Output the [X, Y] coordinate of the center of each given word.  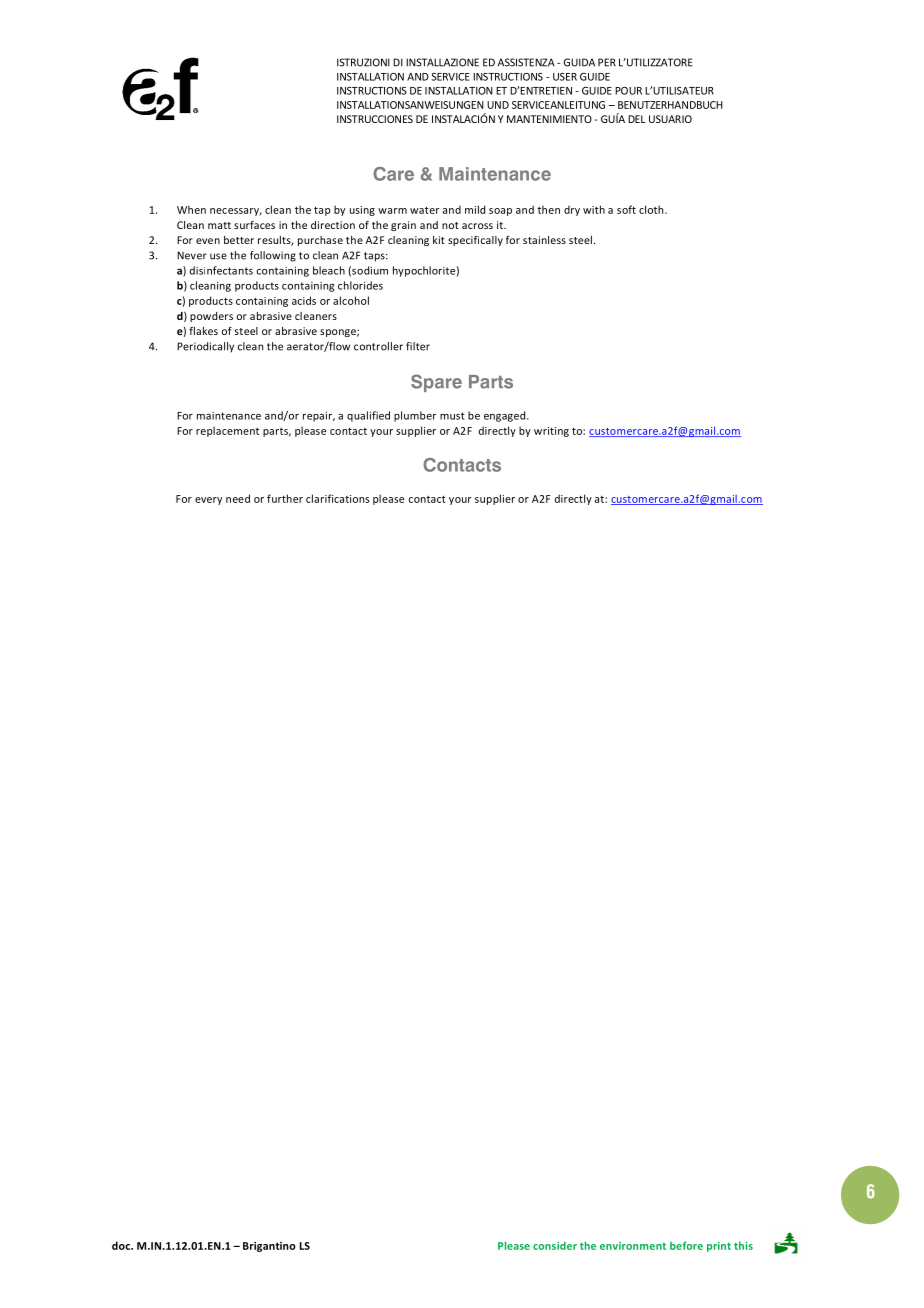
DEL [636, 119]
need [238, 498]
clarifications [337, 498]
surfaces [254, 225]
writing [551, 432]
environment [633, 1246]
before [686, 1245]
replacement [227, 431]
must [452, 416]
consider [555, 1245]
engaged [506, 416]
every [208, 501]
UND [498, 105]
